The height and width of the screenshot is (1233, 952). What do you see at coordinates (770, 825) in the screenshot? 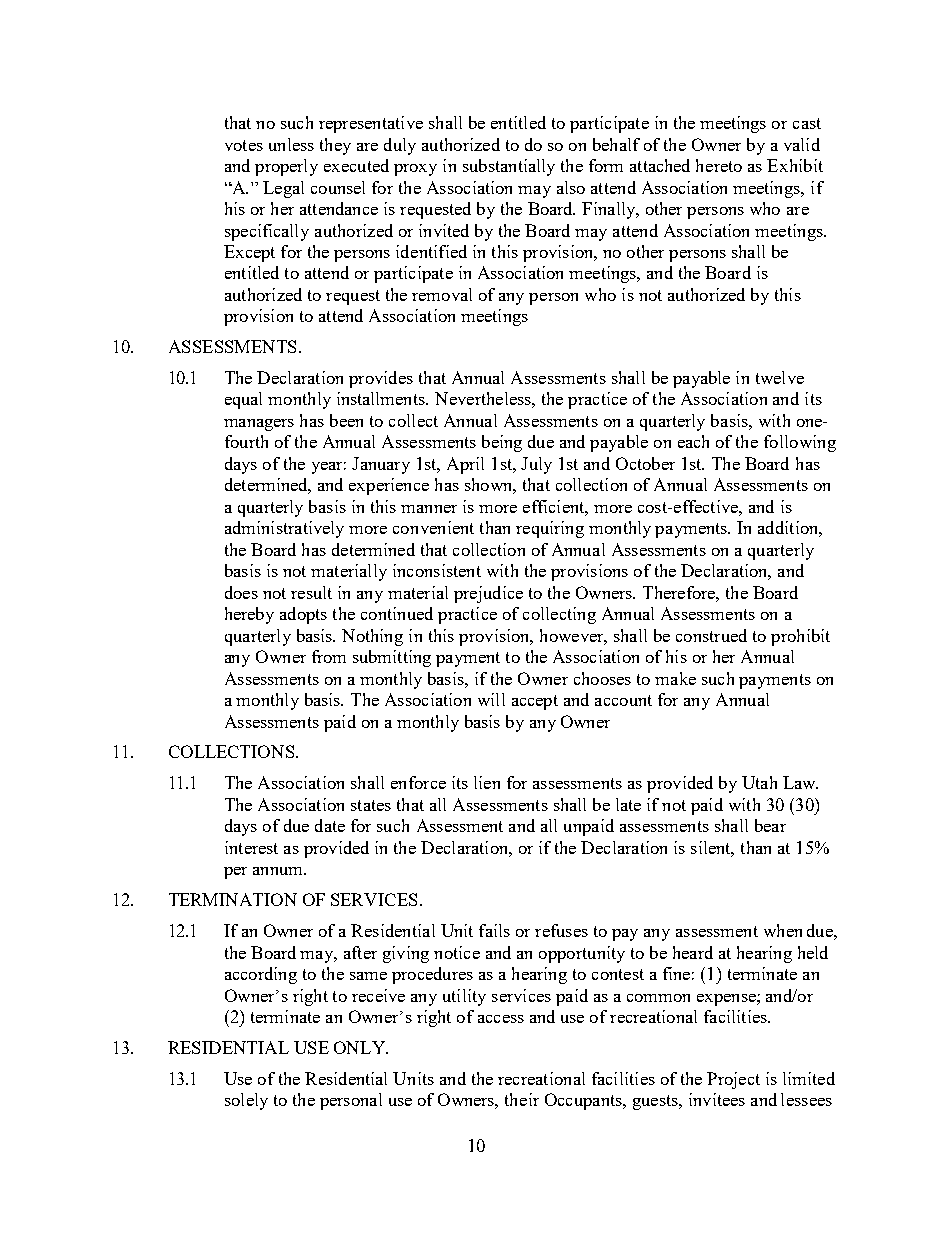
I see `bear` at bounding box center [770, 825].
